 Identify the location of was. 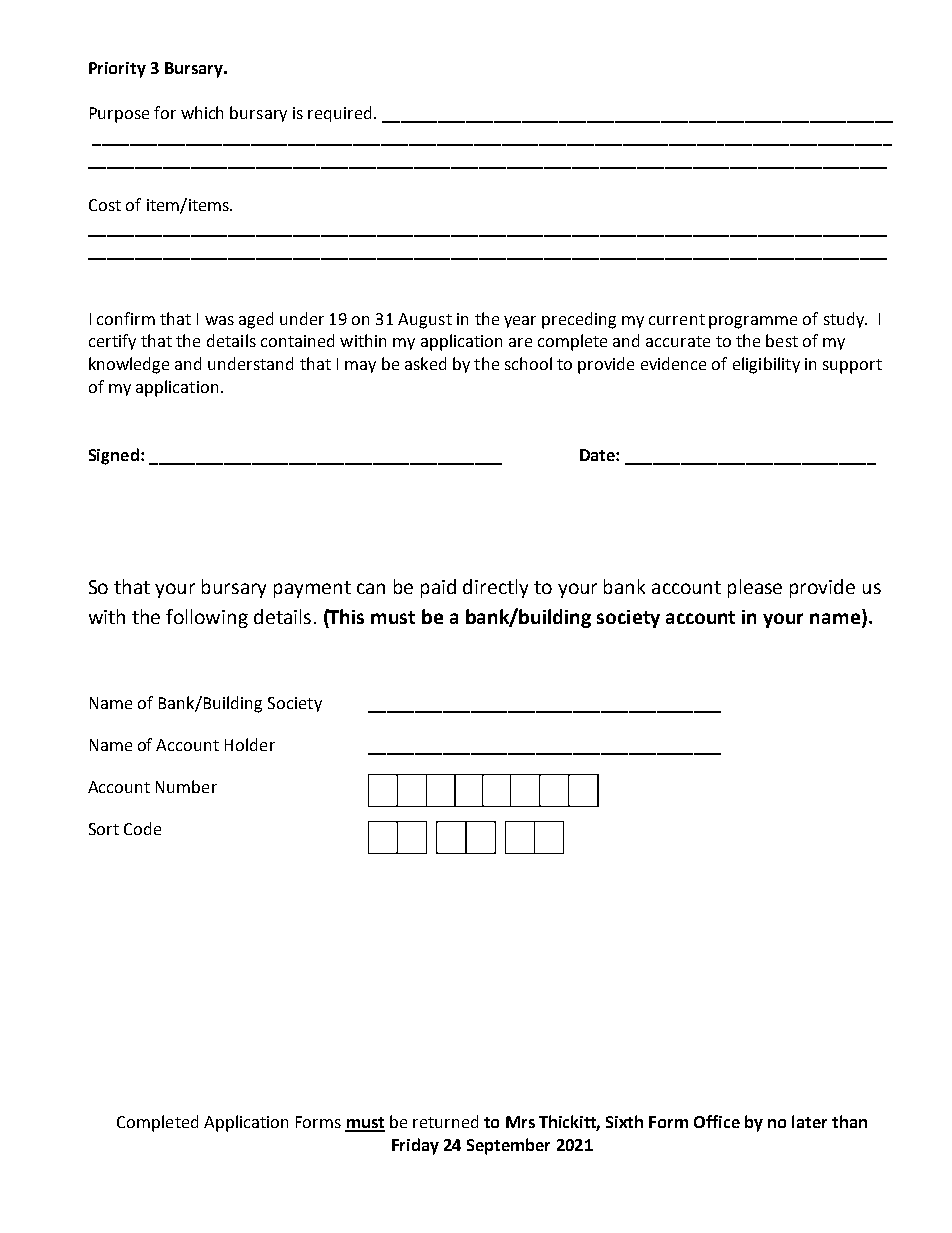
(219, 320).
